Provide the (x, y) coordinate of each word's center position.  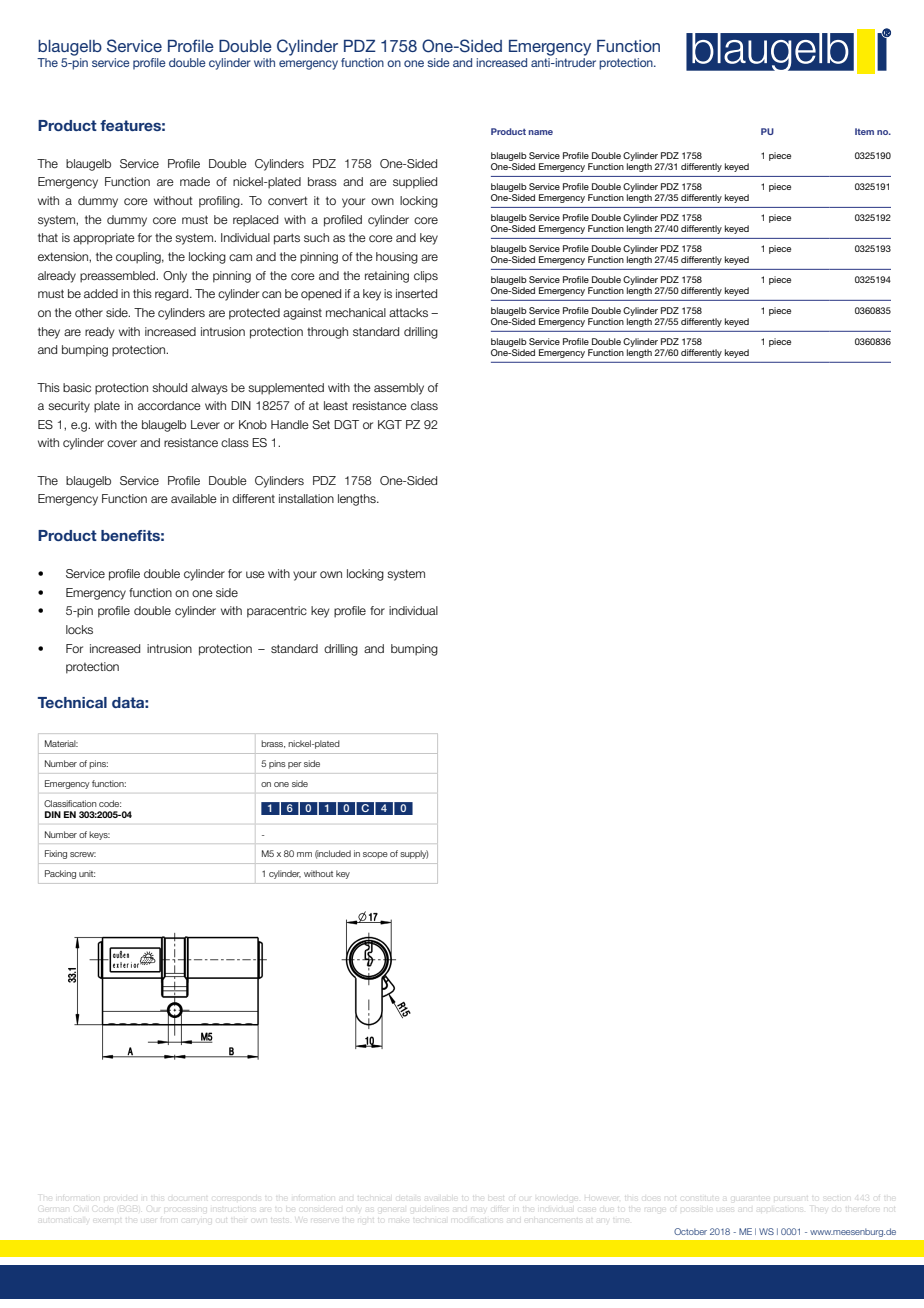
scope (375, 855)
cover (122, 443)
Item (864, 131)
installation (306, 498)
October (690, 1231)
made (195, 181)
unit (87, 873)
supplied (415, 183)
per (295, 765)
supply (414, 854)
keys (99, 835)
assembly (399, 389)
